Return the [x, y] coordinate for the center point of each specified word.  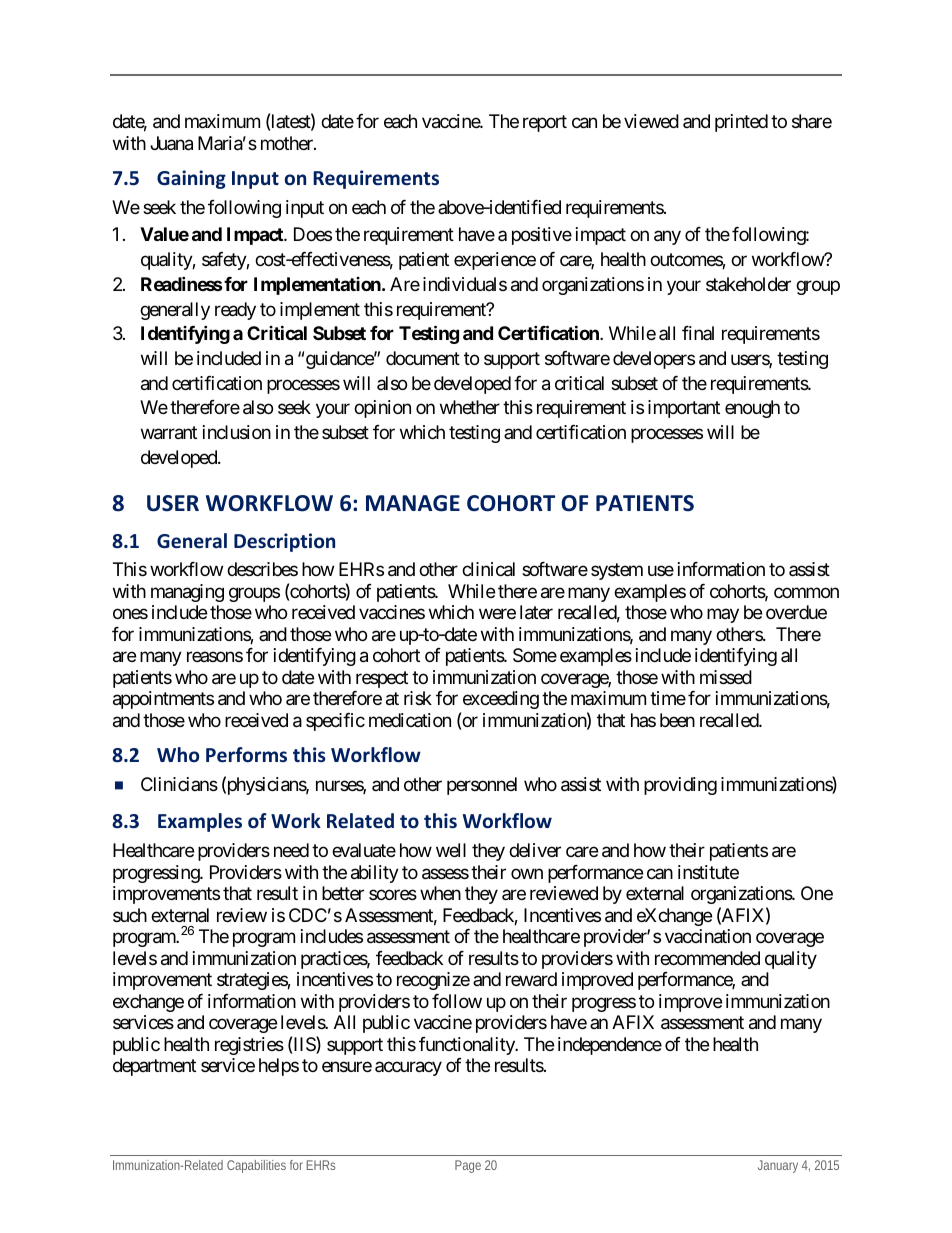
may [723, 616]
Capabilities [256, 1166]
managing [187, 593]
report [545, 124]
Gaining [191, 179]
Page [468, 1166]
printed [741, 123]
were [497, 614]
